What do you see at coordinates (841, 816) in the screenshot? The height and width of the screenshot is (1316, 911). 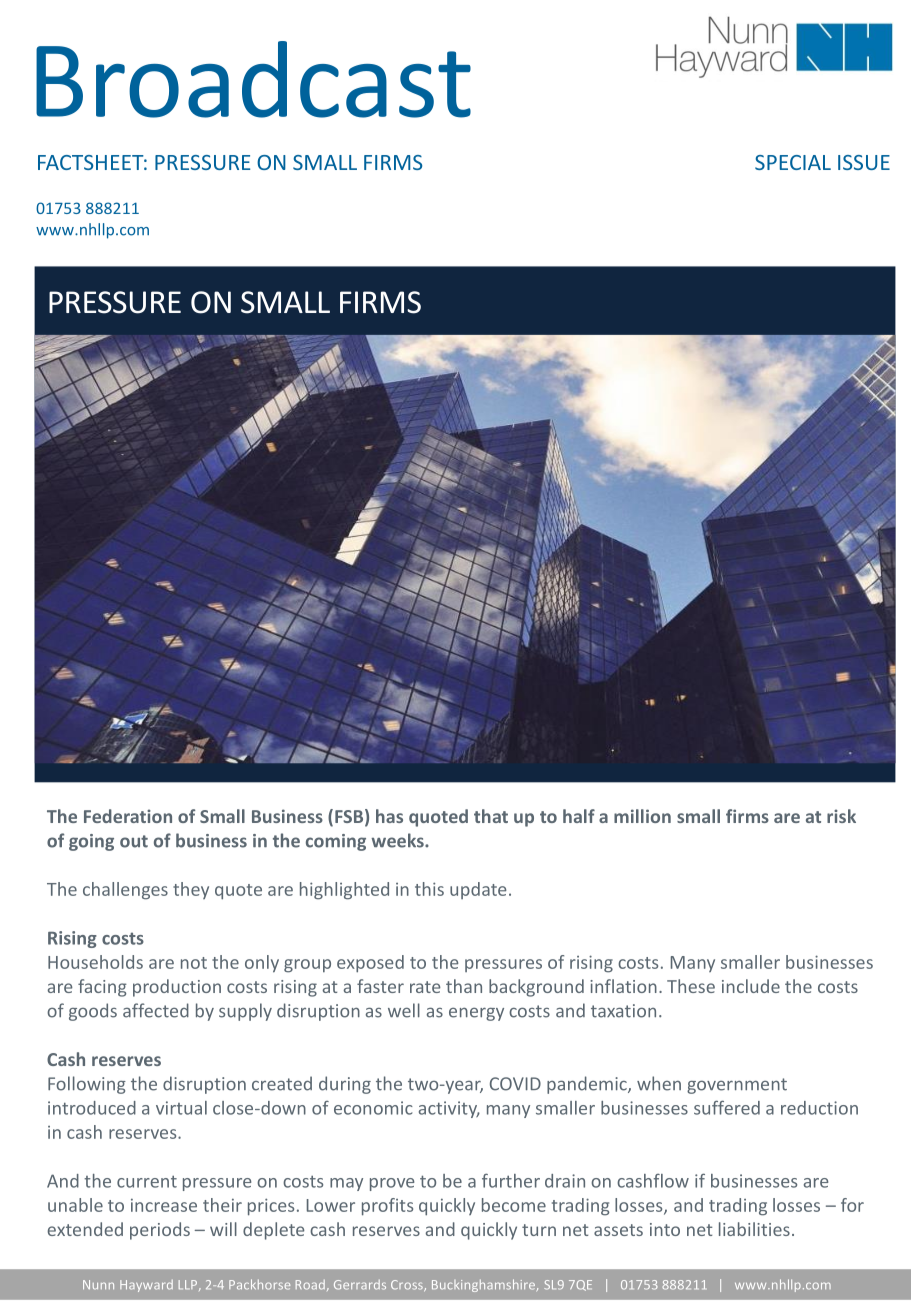 I see `risk` at bounding box center [841, 816].
